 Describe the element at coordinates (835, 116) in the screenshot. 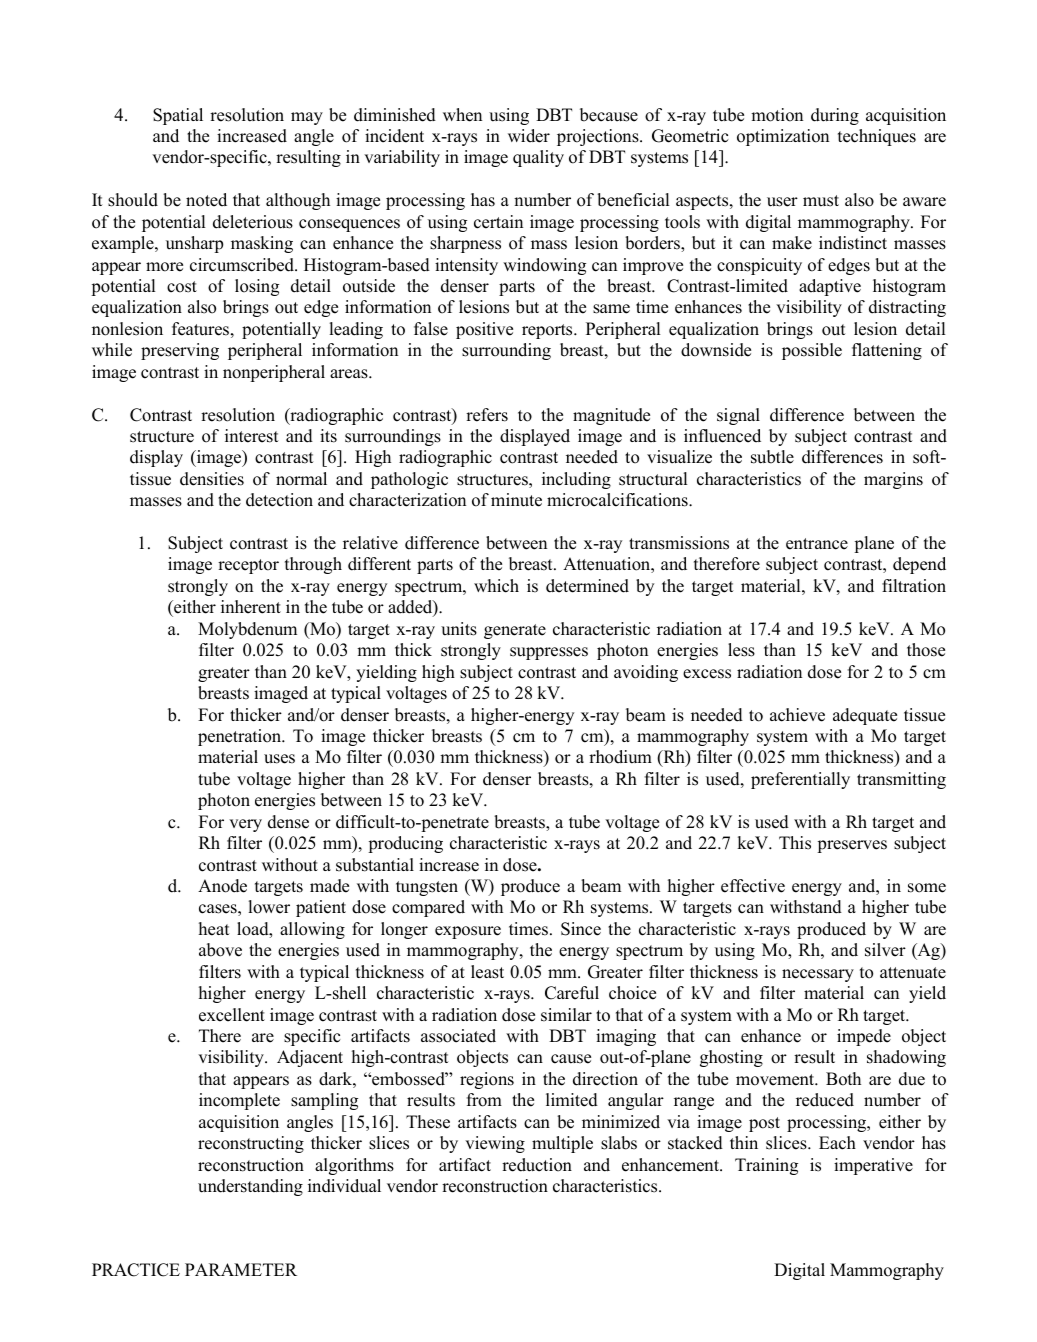

I see `during` at that location.
